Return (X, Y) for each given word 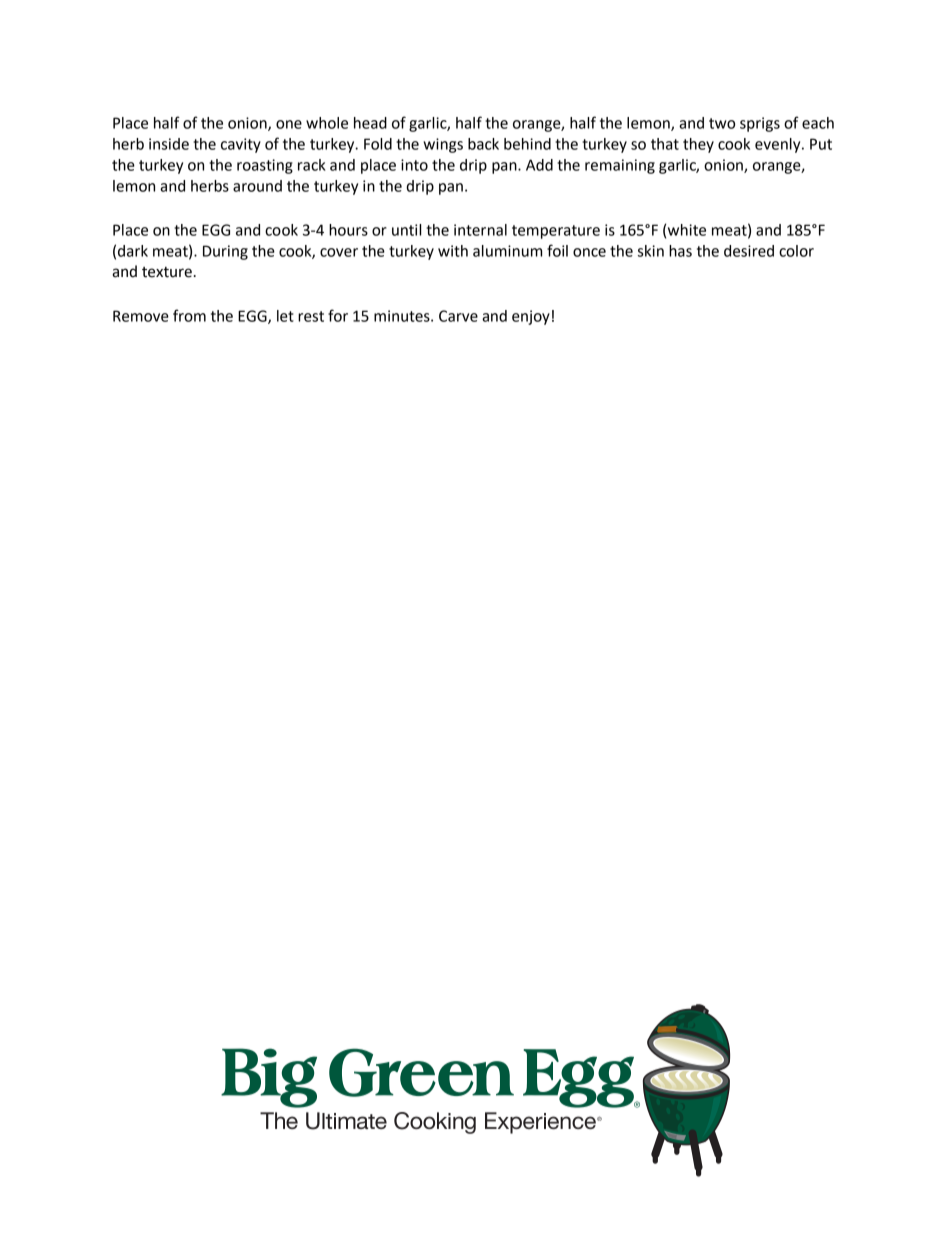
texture (167, 272)
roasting (265, 166)
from (189, 315)
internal (480, 230)
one (289, 124)
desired (749, 251)
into (414, 165)
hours (348, 230)
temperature (556, 232)
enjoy (531, 317)
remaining (620, 166)
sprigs (760, 124)
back (483, 144)
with (453, 251)
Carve (458, 316)
